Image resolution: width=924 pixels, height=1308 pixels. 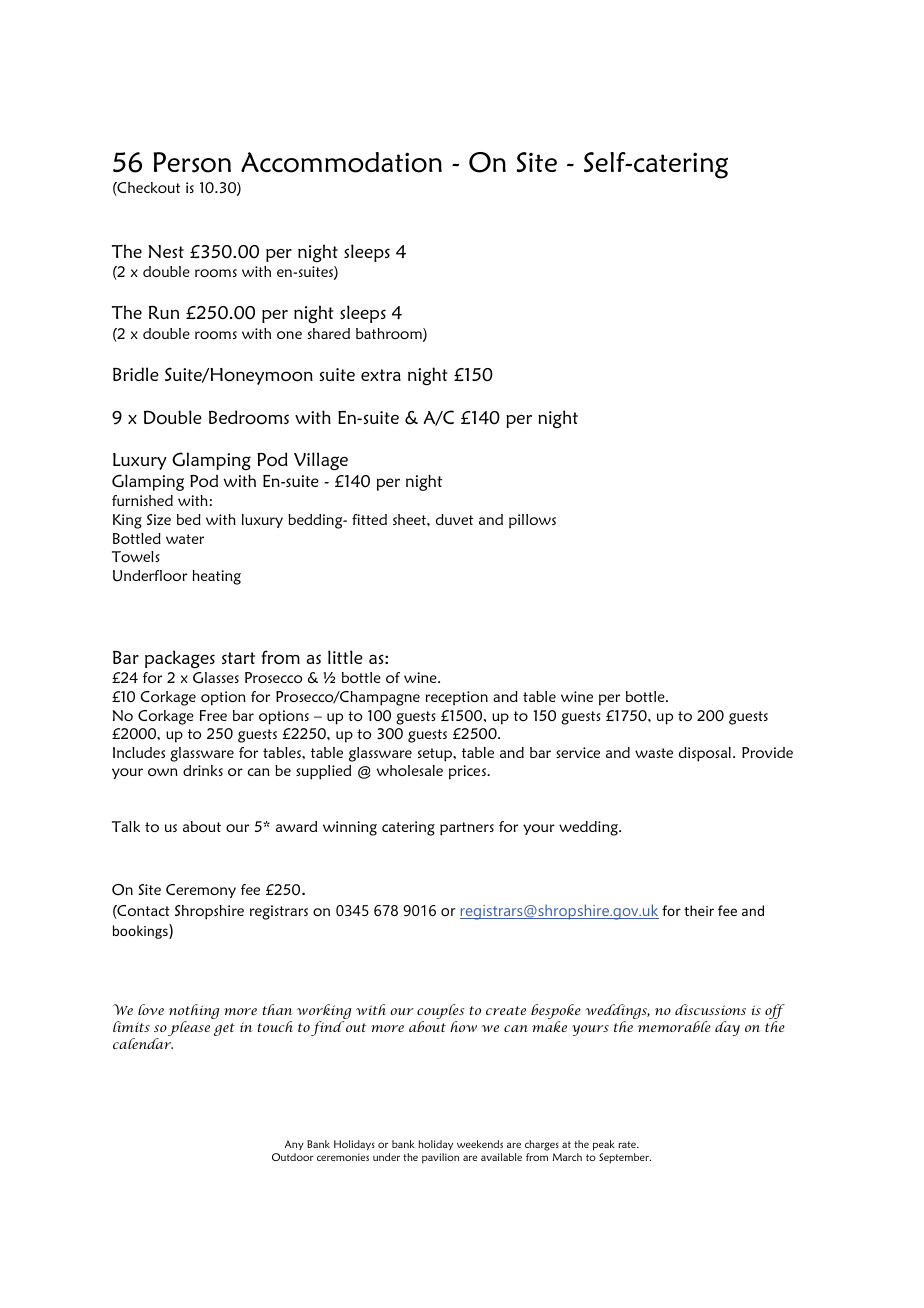 What do you see at coordinates (480, 1144) in the screenshot?
I see `weekends` at bounding box center [480, 1144].
